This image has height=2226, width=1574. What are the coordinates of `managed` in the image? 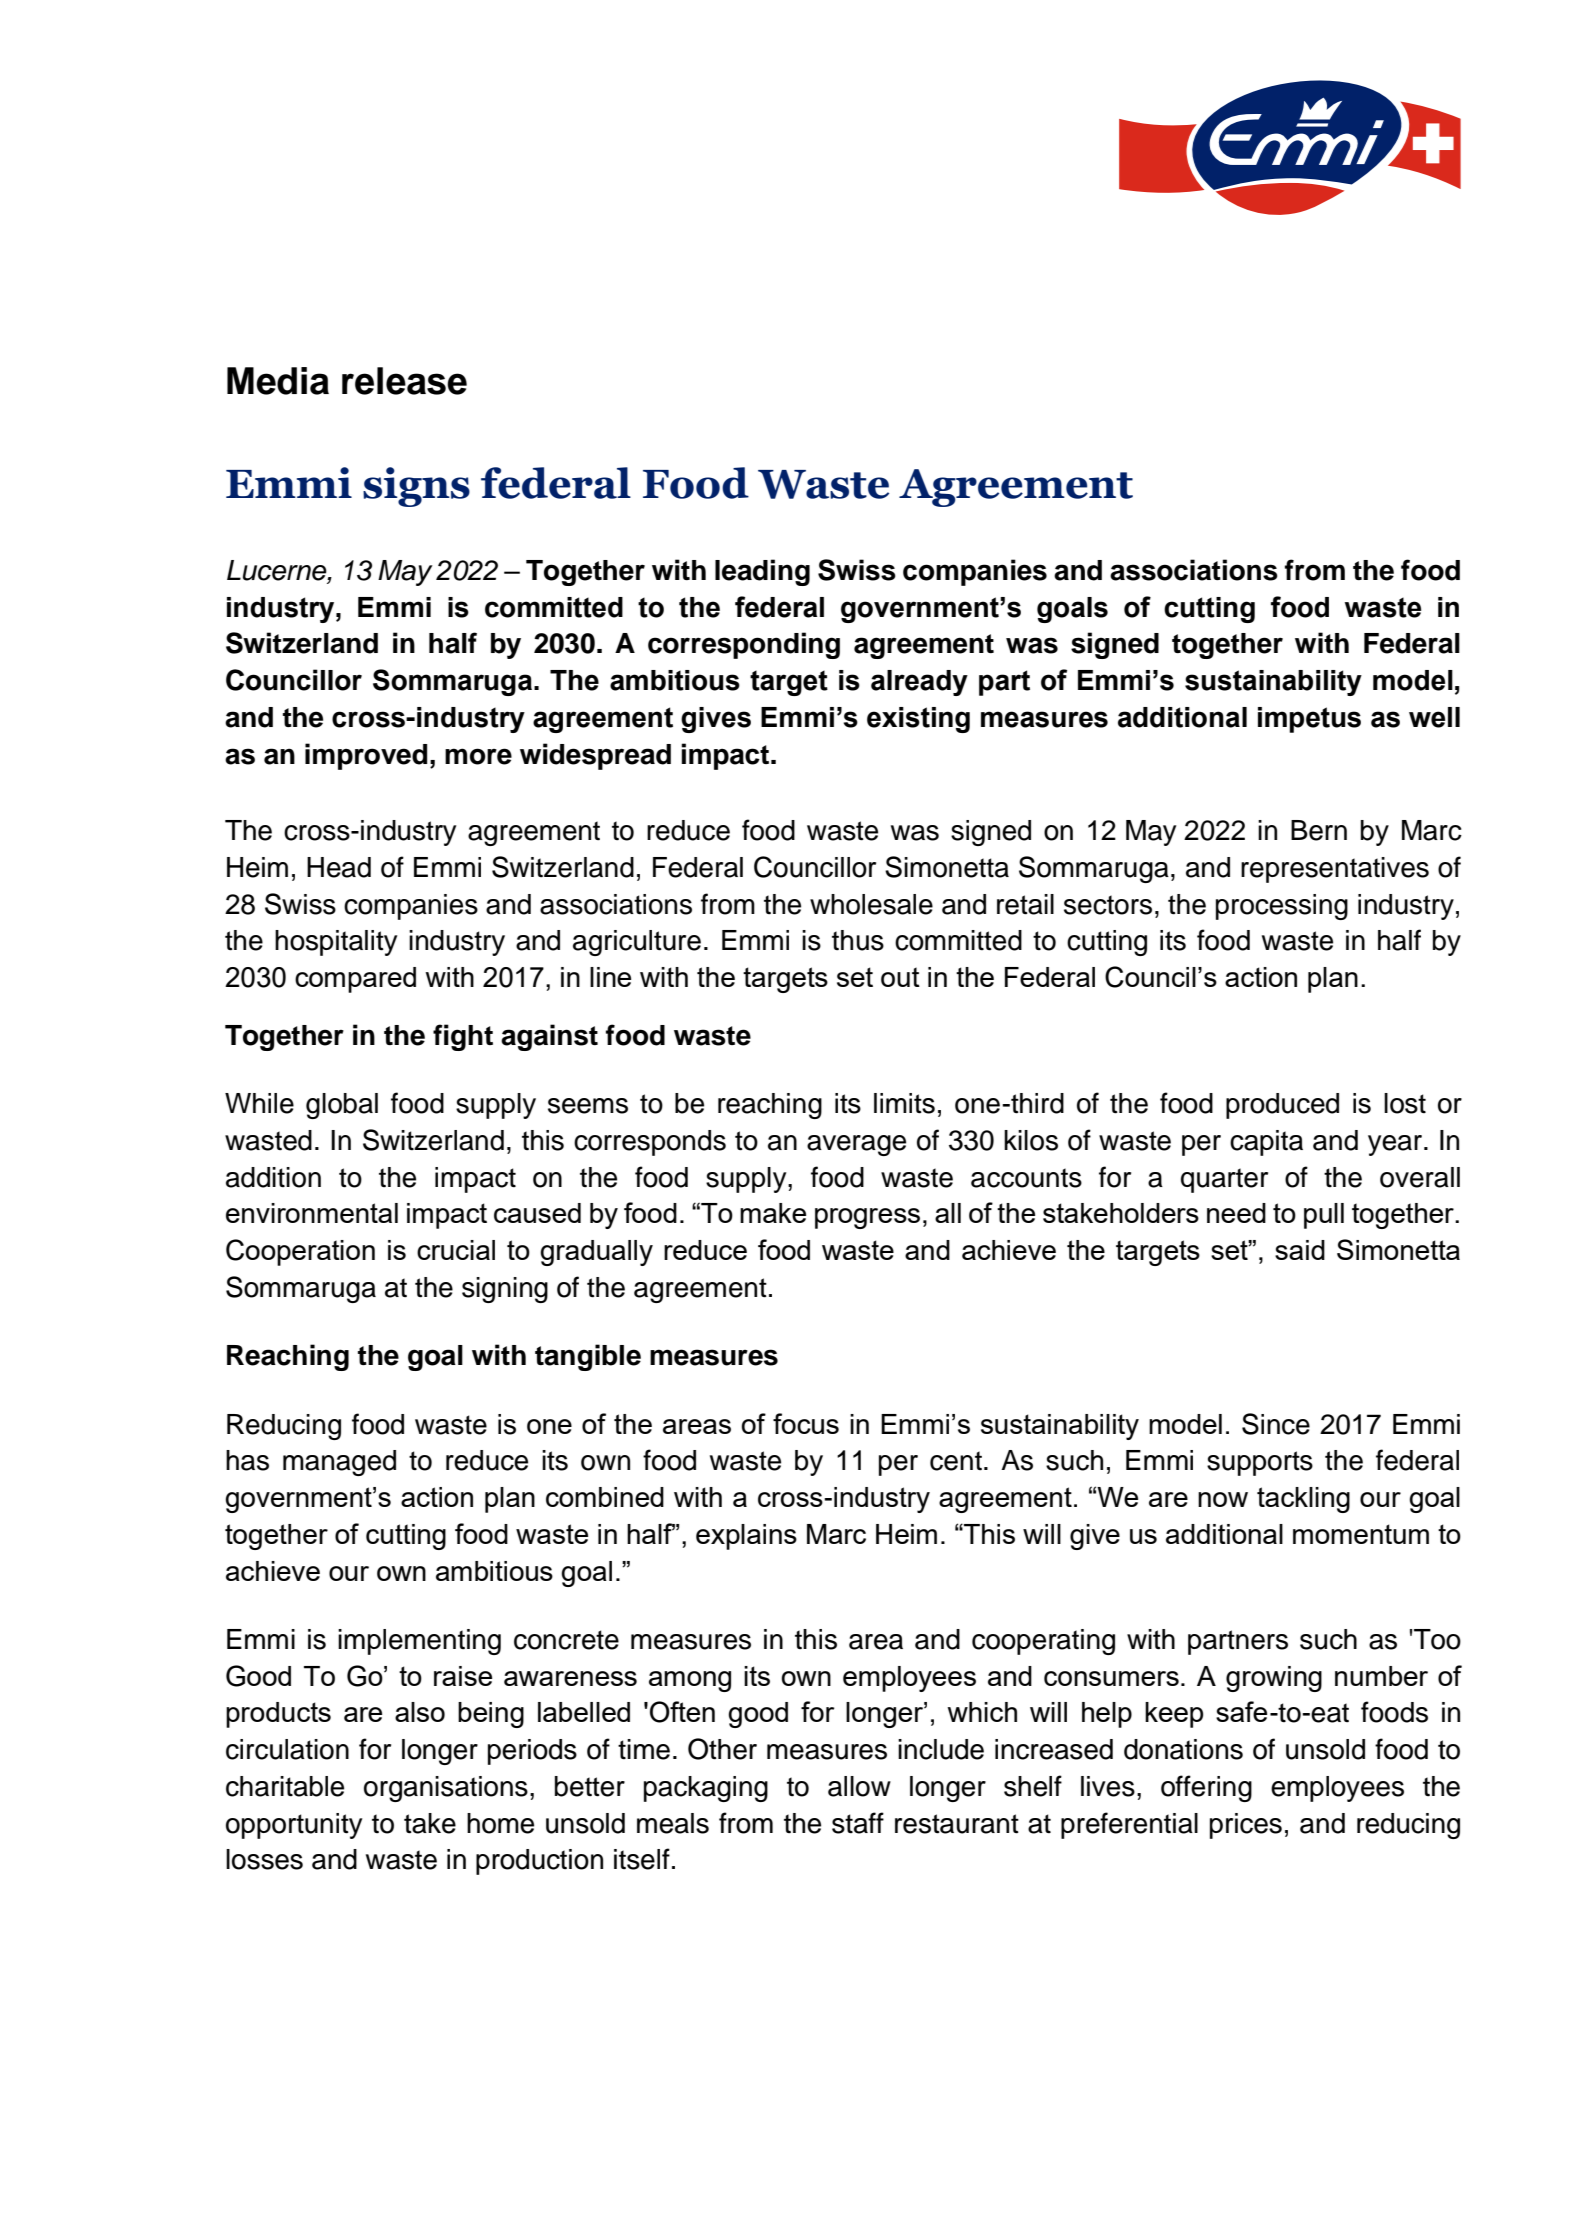 It's located at (339, 1463).
